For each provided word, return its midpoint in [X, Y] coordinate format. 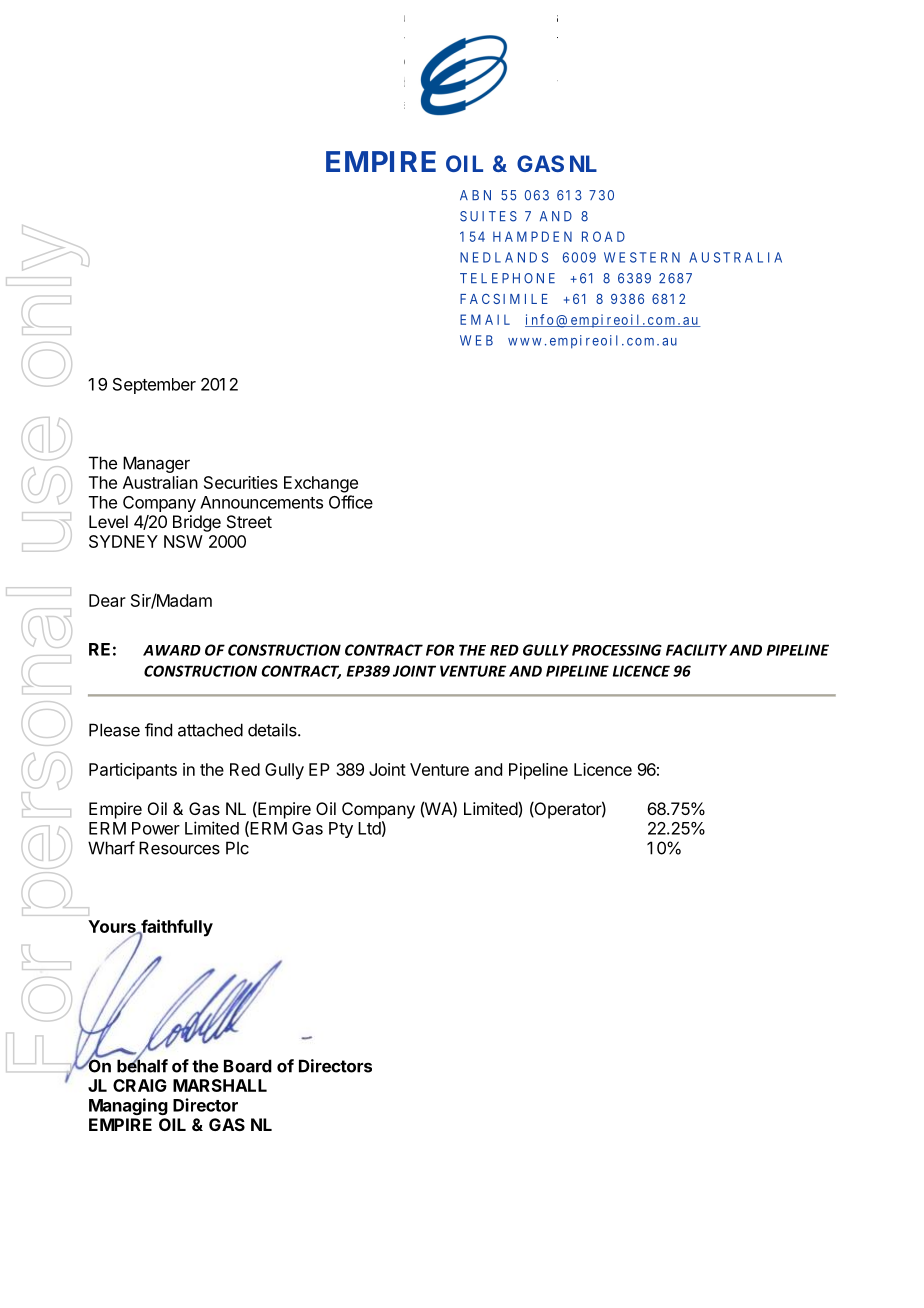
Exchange [321, 484]
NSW [183, 541]
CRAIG [140, 1085]
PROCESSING [617, 650]
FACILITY [696, 650]
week [536, 299]
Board [248, 1066]
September [154, 386]
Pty [341, 830]
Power [156, 828]
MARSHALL [220, 1085]
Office [351, 502]
